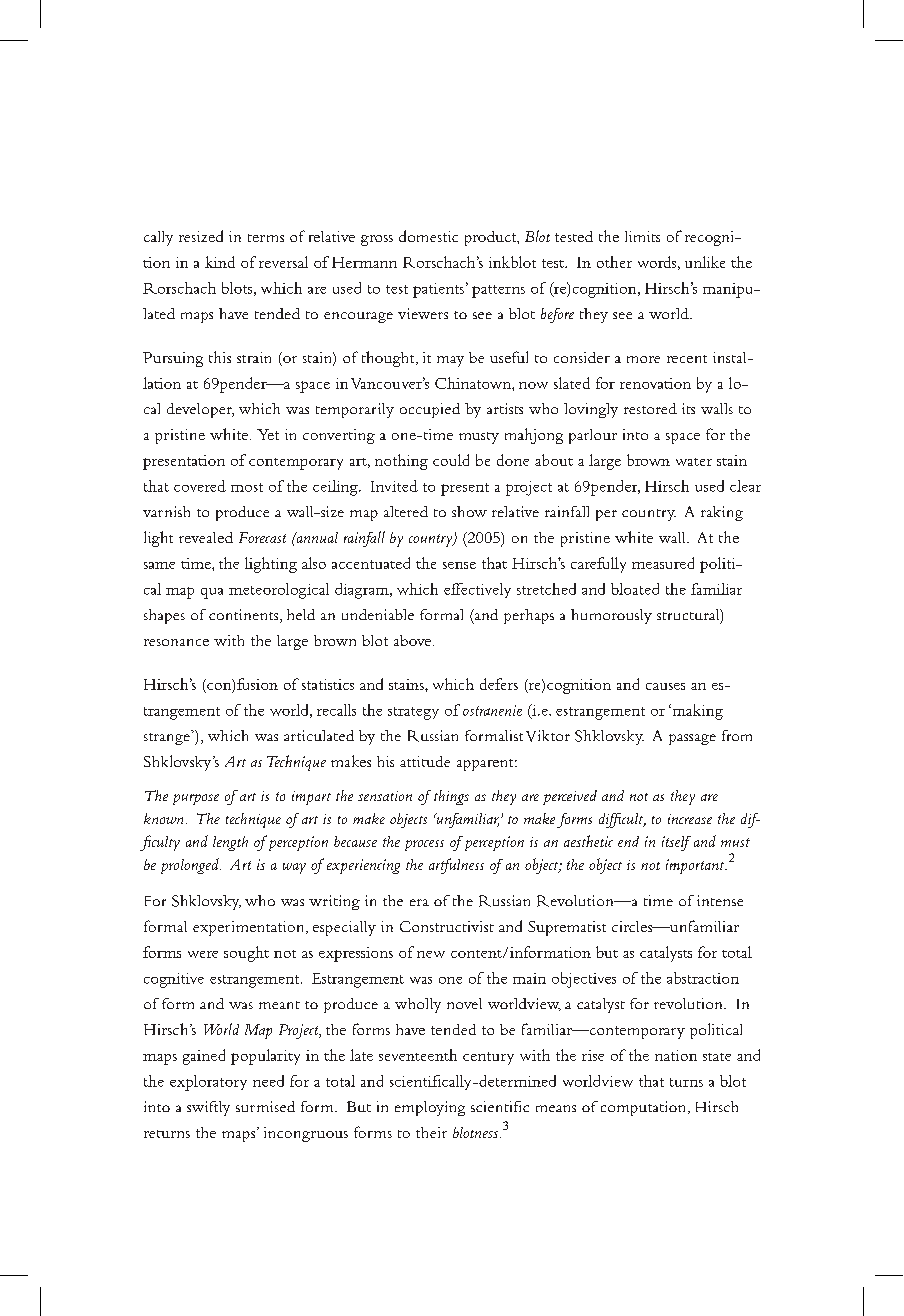 The width and height of the screenshot is (904, 1316). I want to click on kind, so click(220, 262).
